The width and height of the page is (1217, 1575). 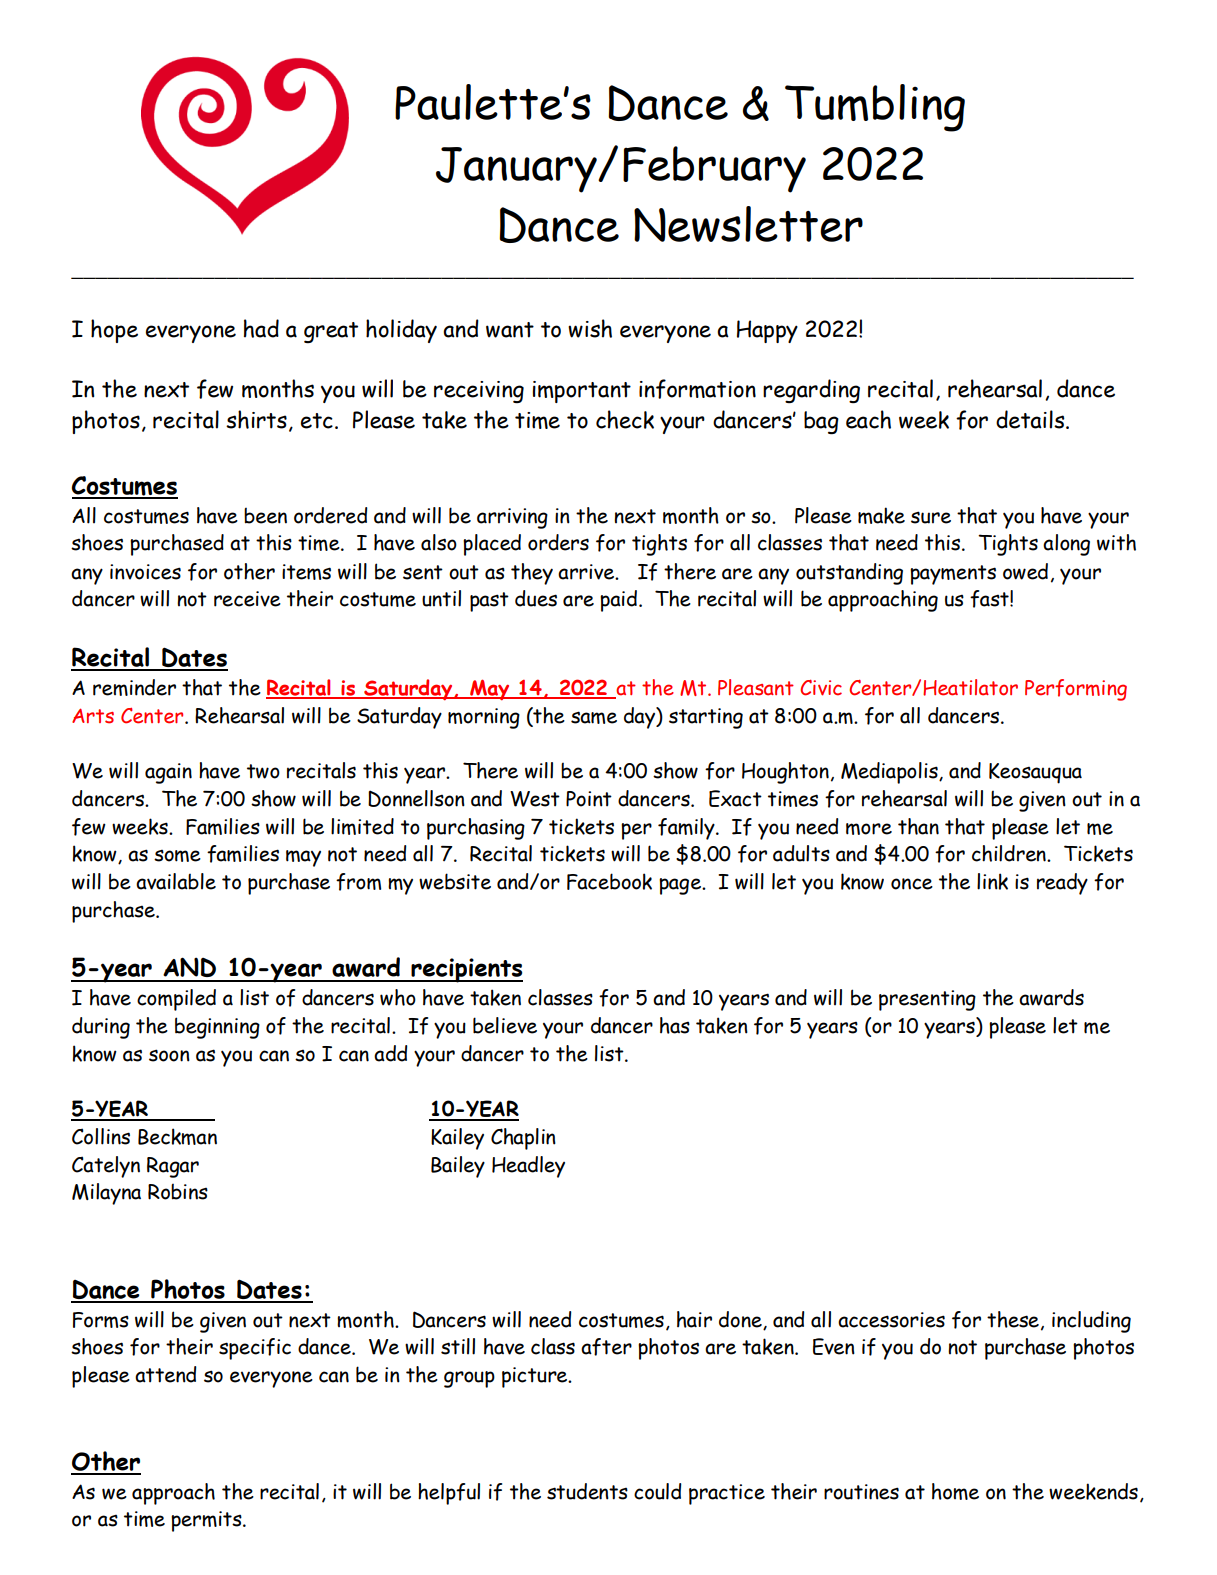 What do you see at coordinates (589, 799) in the page?
I see `Point` at bounding box center [589, 799].
